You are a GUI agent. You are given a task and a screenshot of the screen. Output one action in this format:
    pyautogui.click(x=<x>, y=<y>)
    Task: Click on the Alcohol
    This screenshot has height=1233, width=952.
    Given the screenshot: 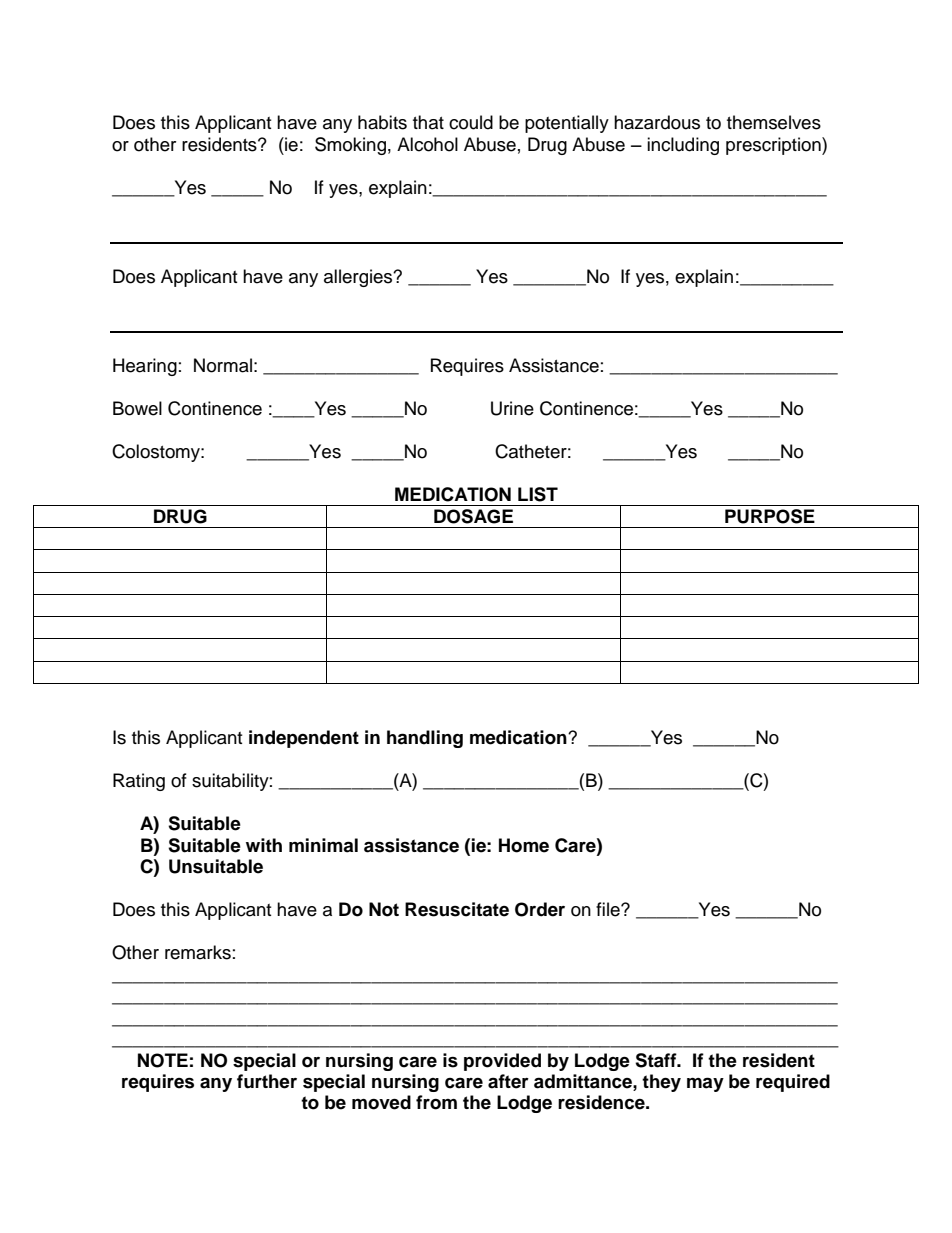 What is the action you would take?
    pyautogui.click(x=427, y=144)
